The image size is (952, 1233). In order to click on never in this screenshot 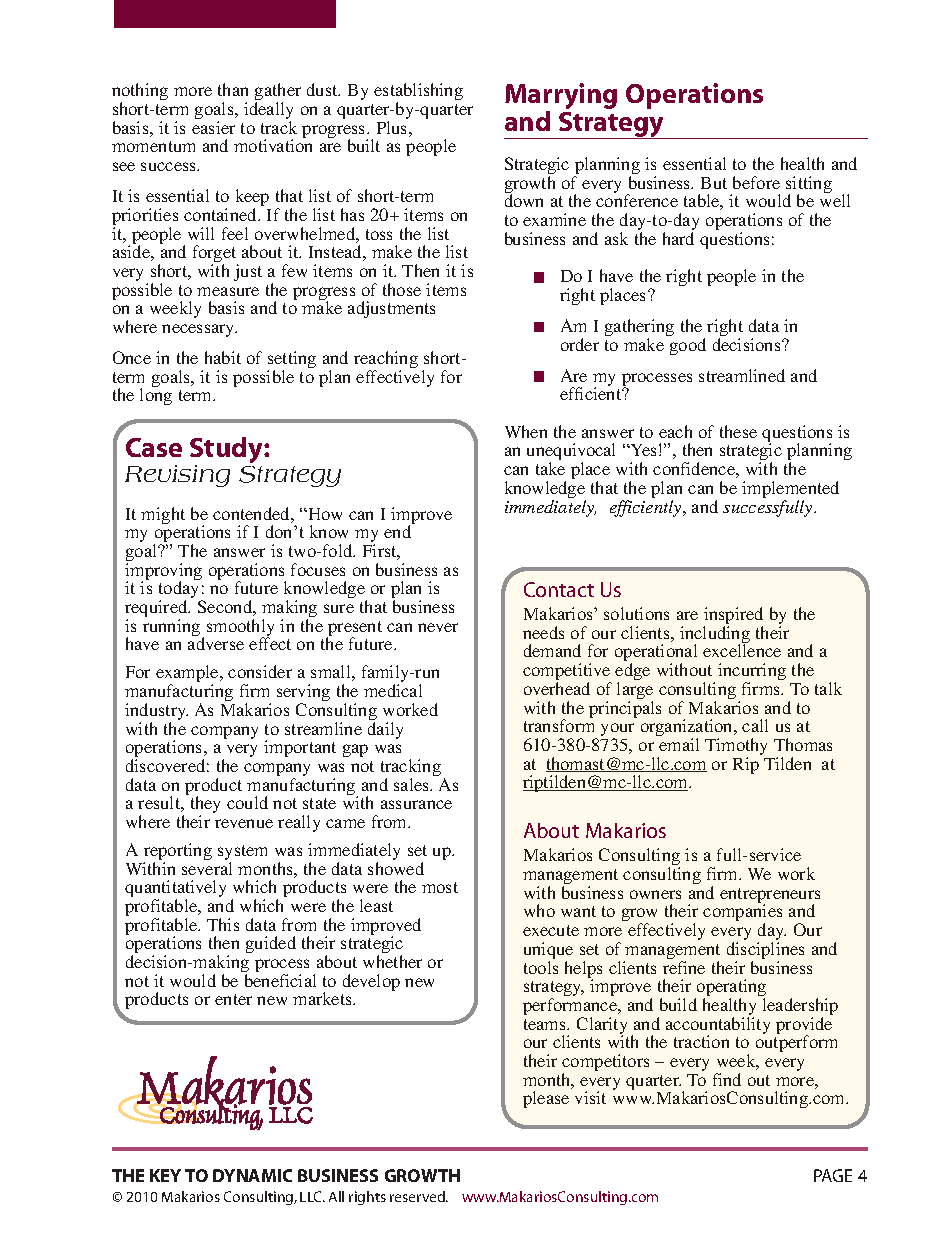, I will do `click(438, 627)`.
